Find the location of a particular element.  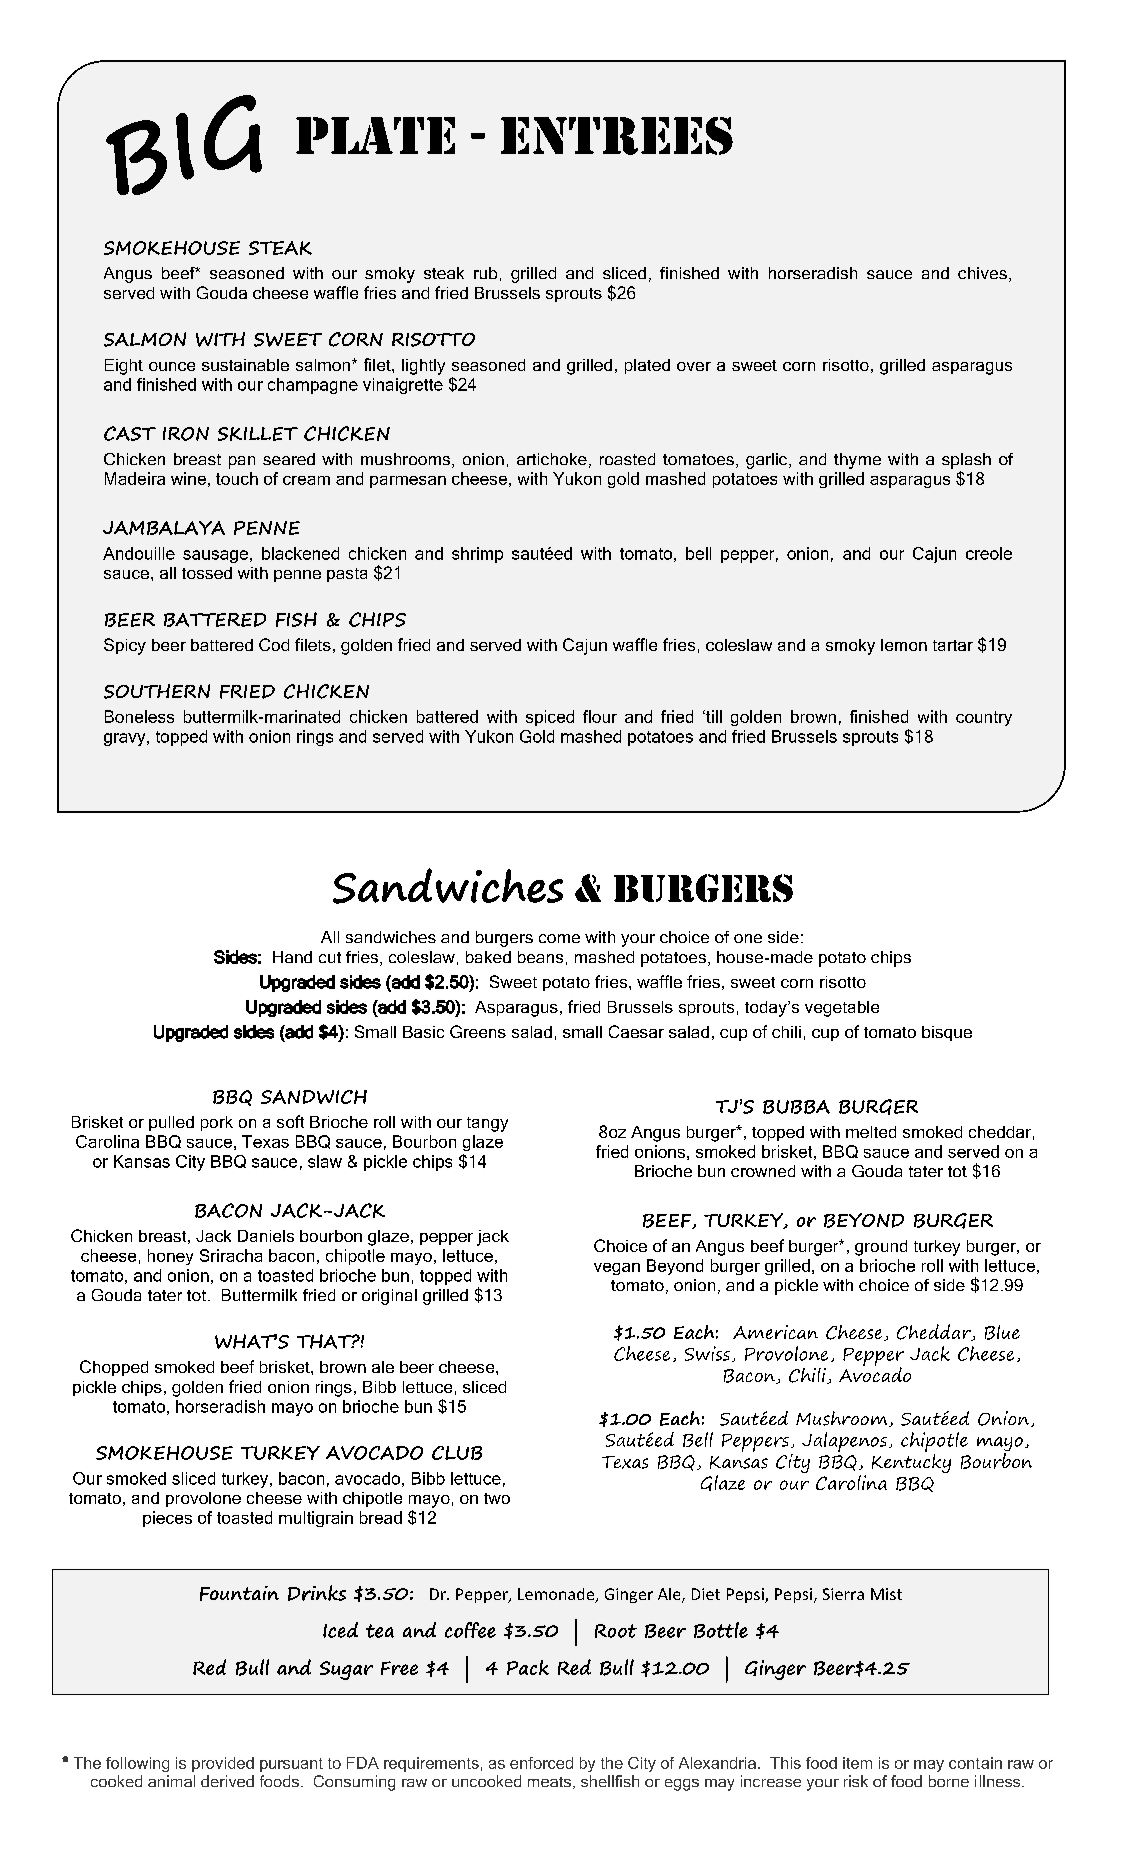

sustainable is located at coordinates (245, 365).
